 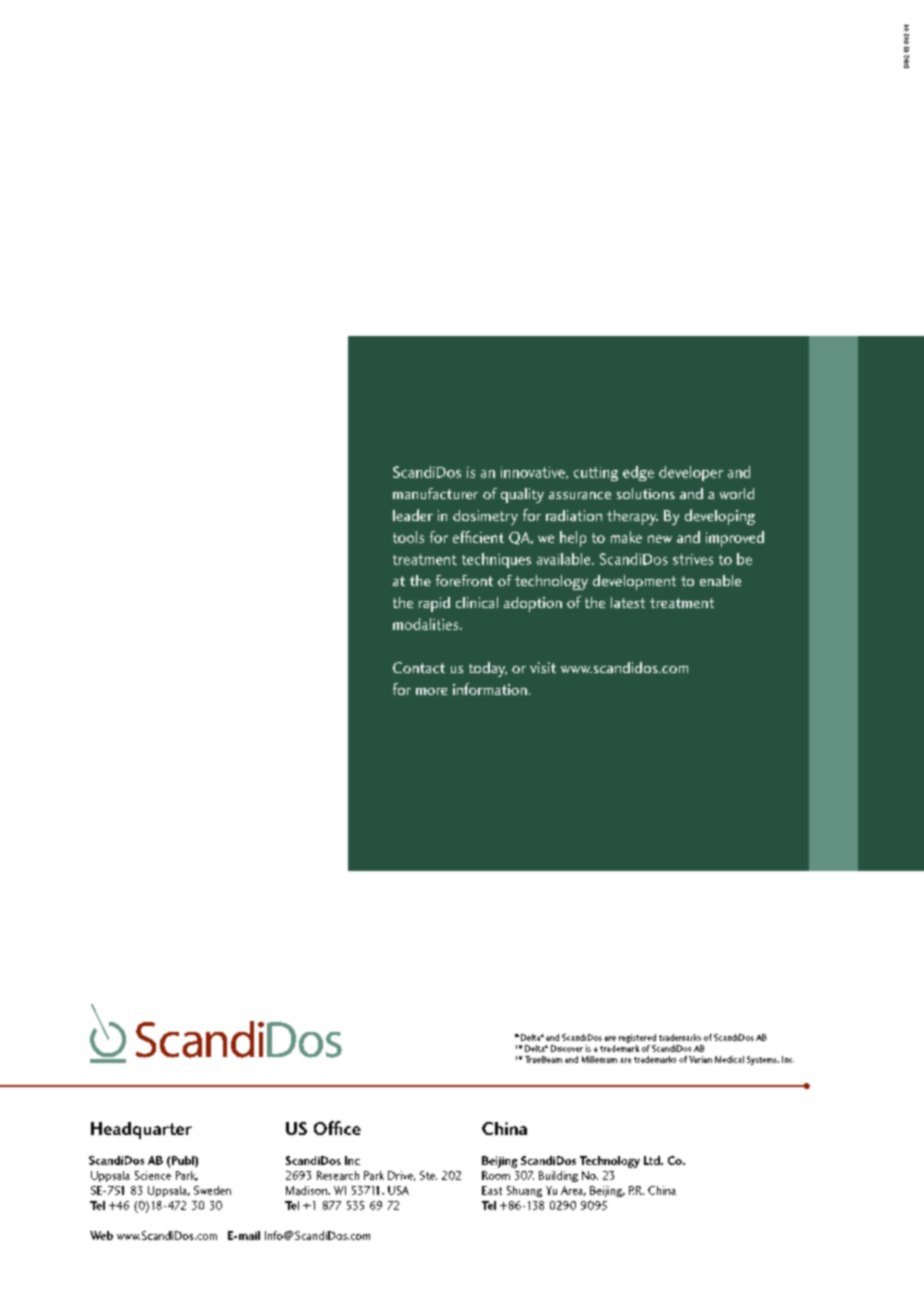 I want to click on visit, so click(x=543, y=667).
